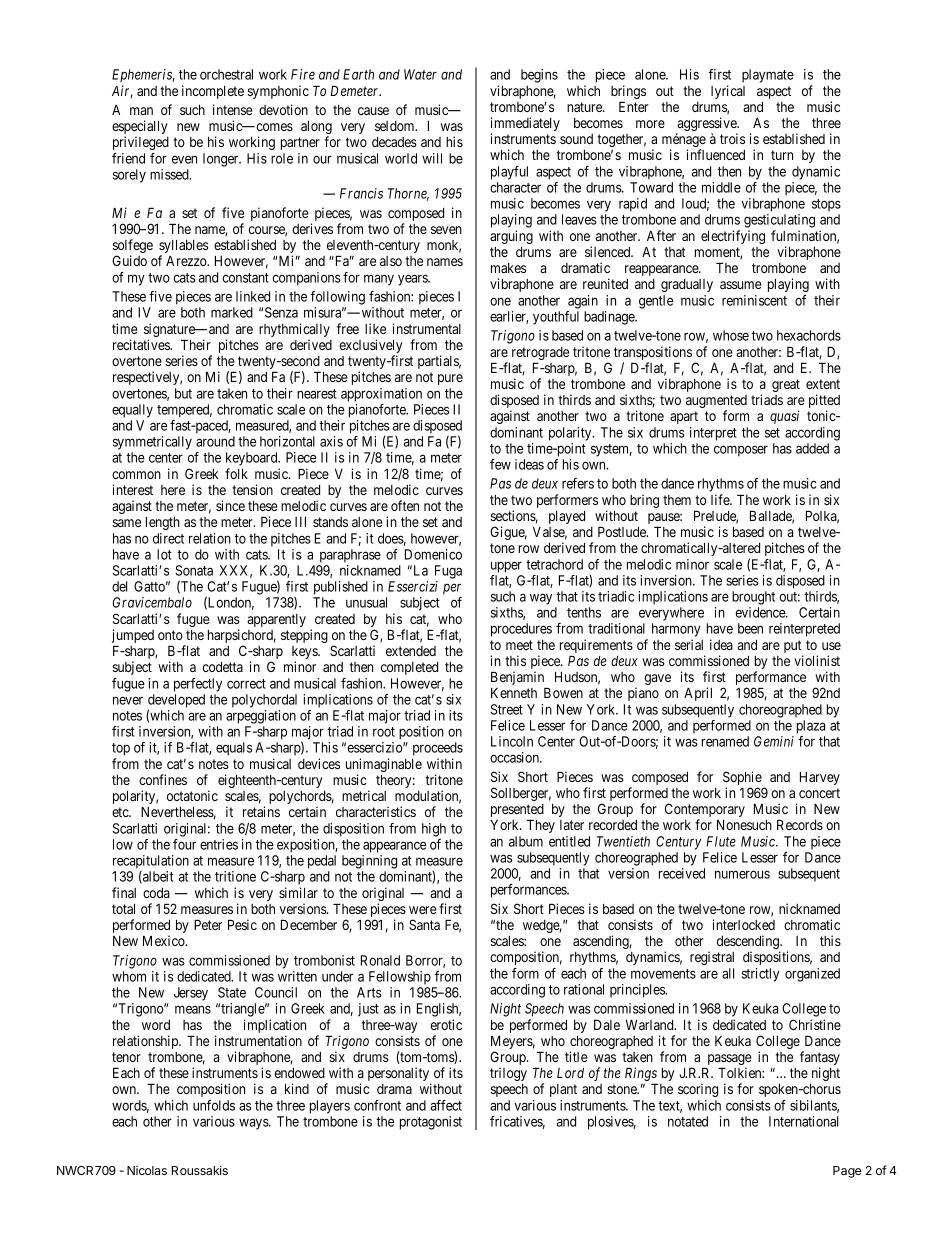  What do you see at coordinates (741, 451) in the screenshot?
I see `composer` at bounding box center [741, 451].
